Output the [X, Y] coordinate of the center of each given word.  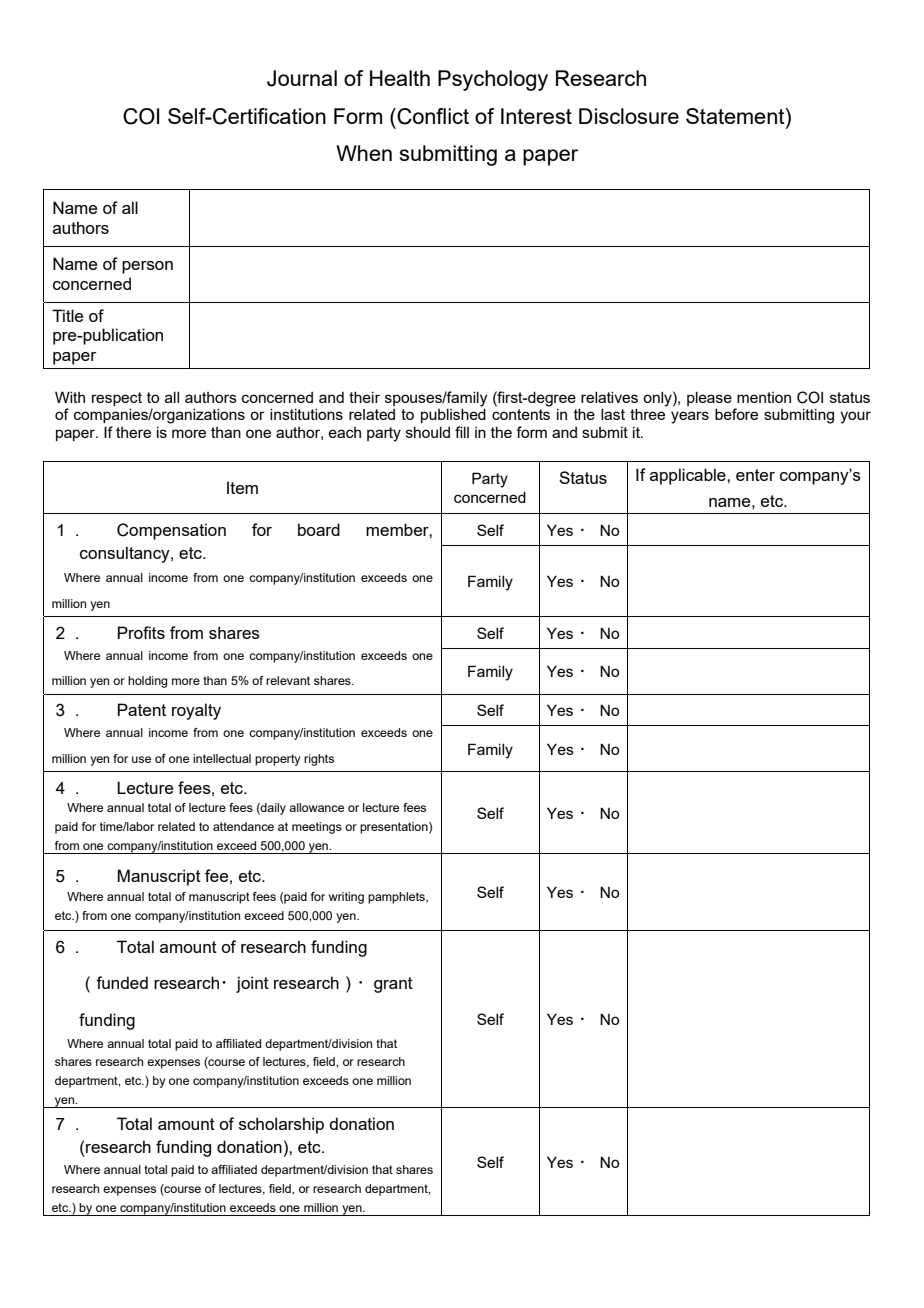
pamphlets [397, 898]
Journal [302, 78]
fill [462, 432]
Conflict [432, 116]
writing [346, 898]
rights [319, 760]
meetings [317, 828]
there [133, 432]
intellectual [222, 758]
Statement [736, 117]
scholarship [281, 1125]
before [736, 414]
